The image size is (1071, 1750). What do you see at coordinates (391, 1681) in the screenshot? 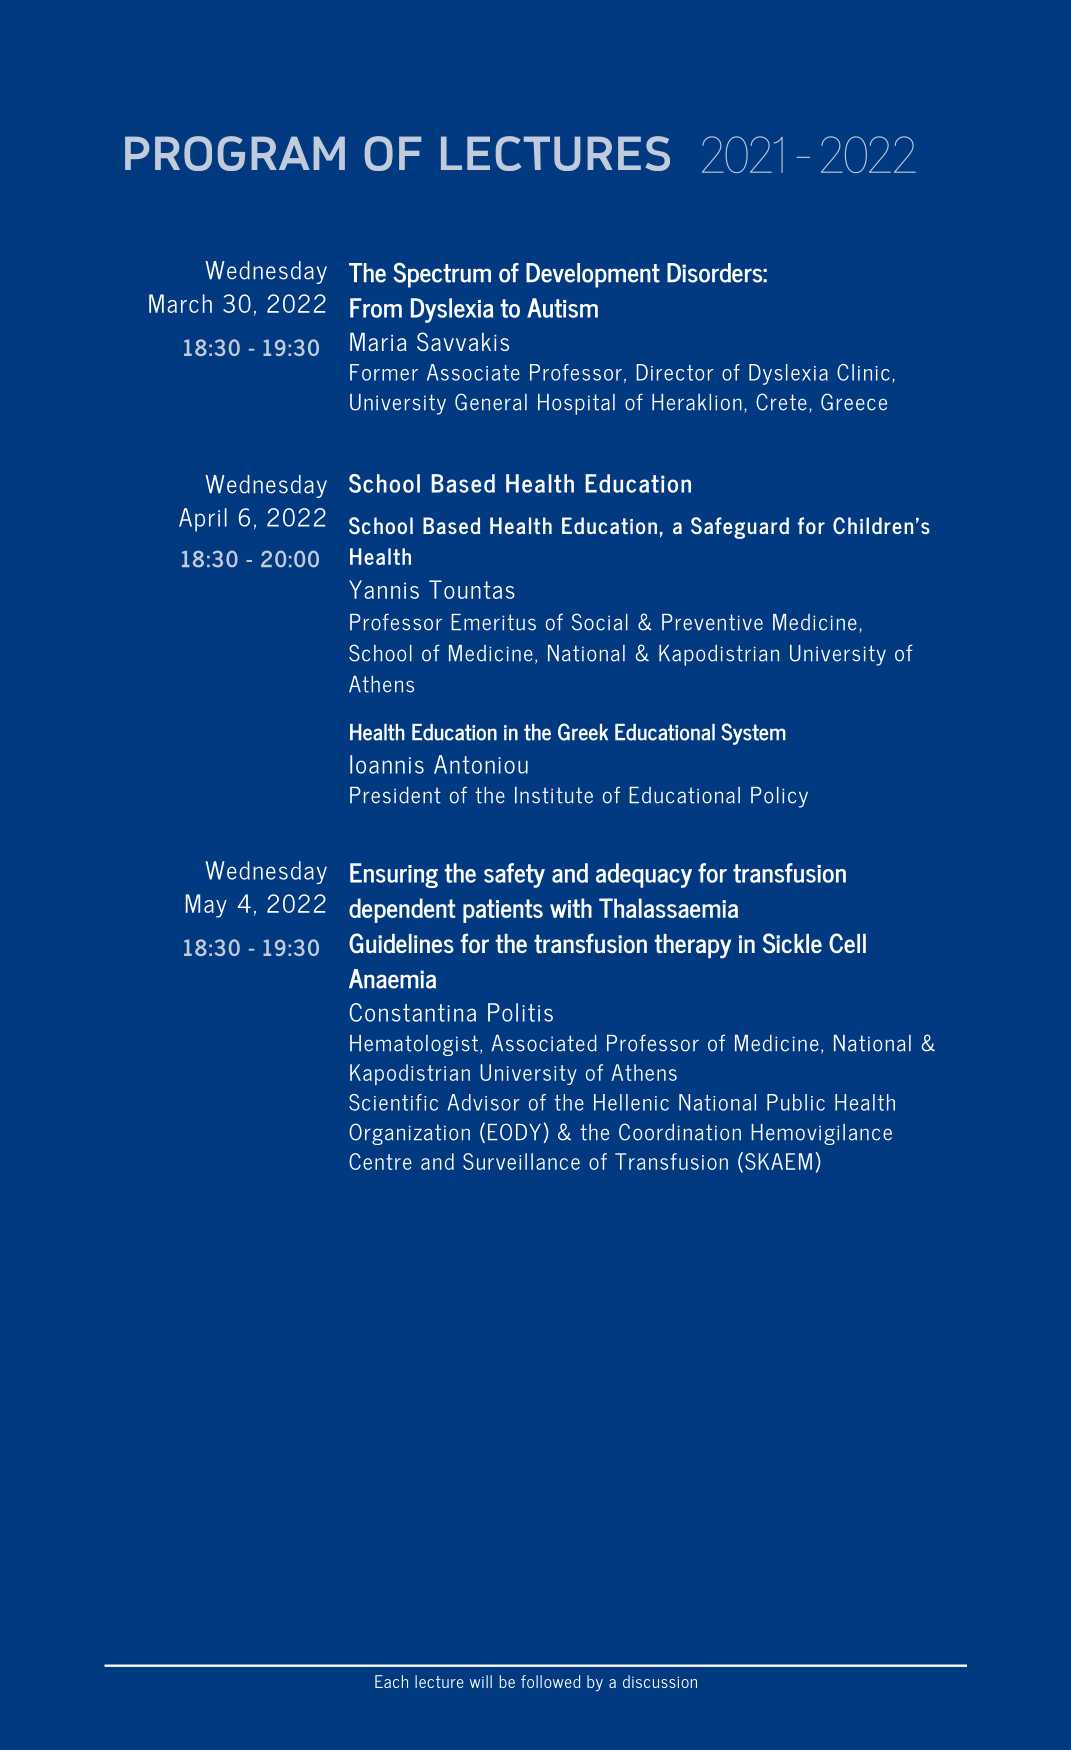
I see `Each` at bounding box center [391, 1681].
